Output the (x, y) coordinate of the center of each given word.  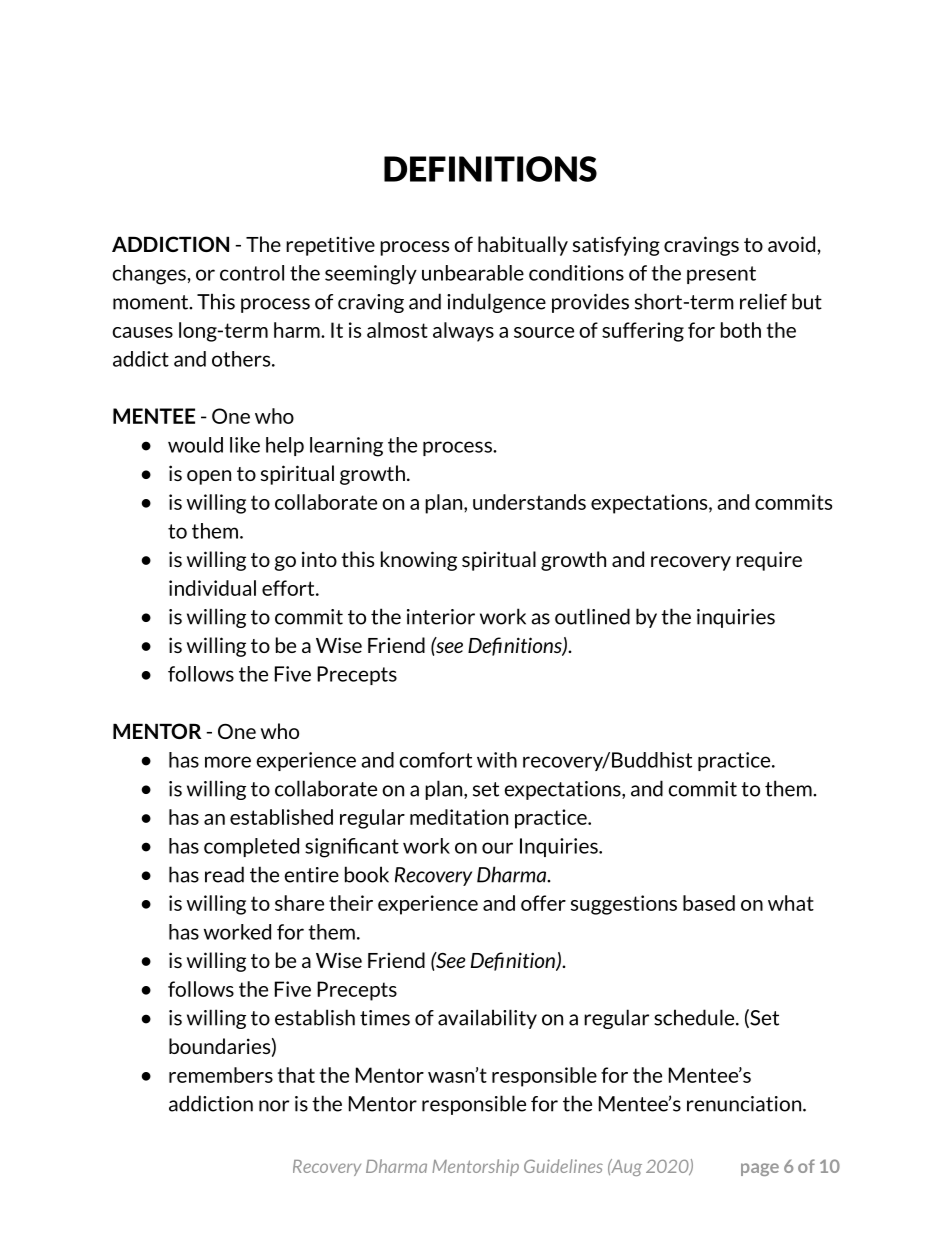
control (252, 273)
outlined (592, 616)
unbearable (473, 273)
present (721, 275)
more (228, 762)
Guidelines (563, 1166)
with (497, 760)
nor (274, 1106)
